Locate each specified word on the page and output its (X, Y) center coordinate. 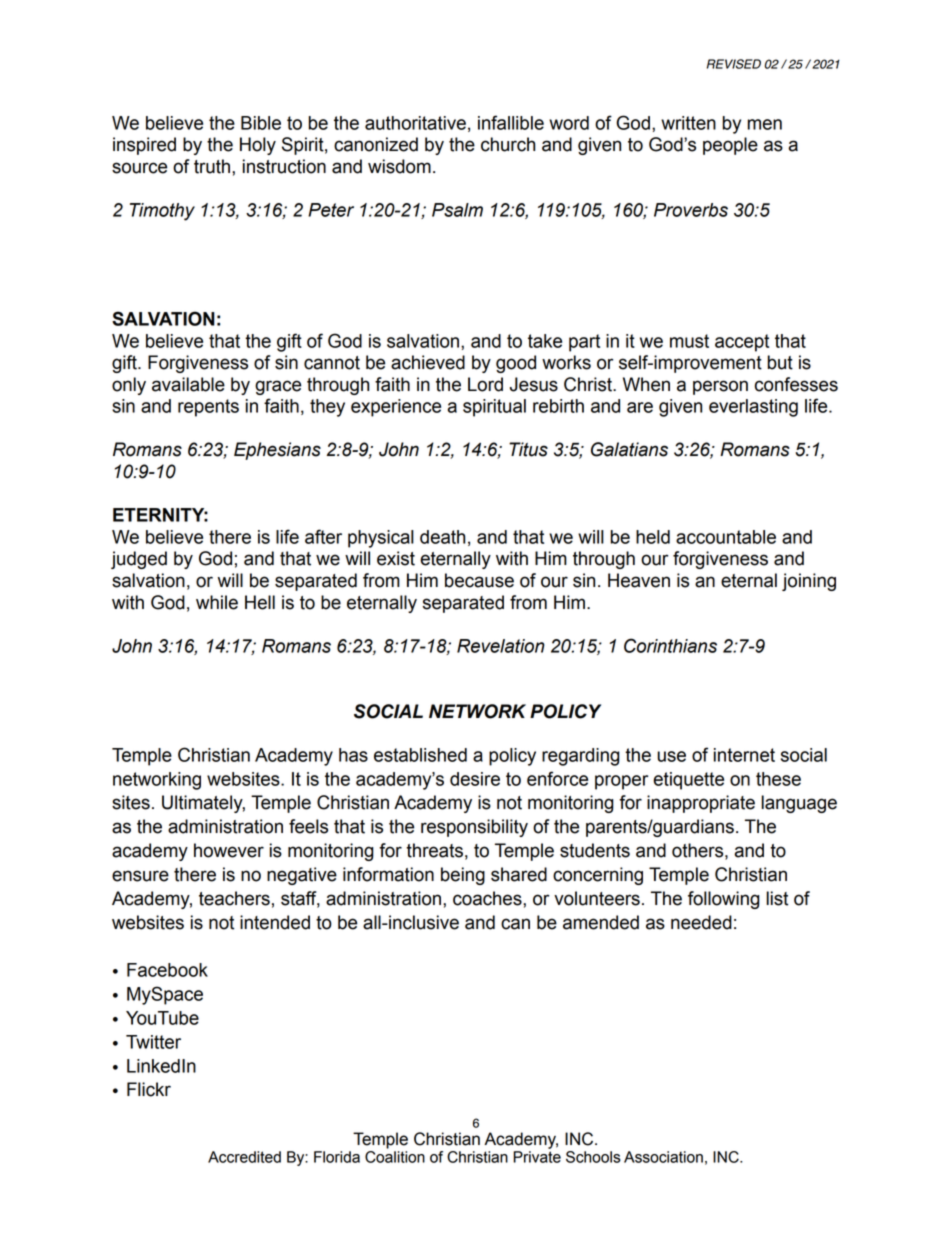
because (479, 580)
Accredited (244, 1157)
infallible (511, 122)
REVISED (734, 64)
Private (537, 1157)
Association (663, 1157)
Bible (261, 123)
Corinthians (670, 645)
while (217, 602)
